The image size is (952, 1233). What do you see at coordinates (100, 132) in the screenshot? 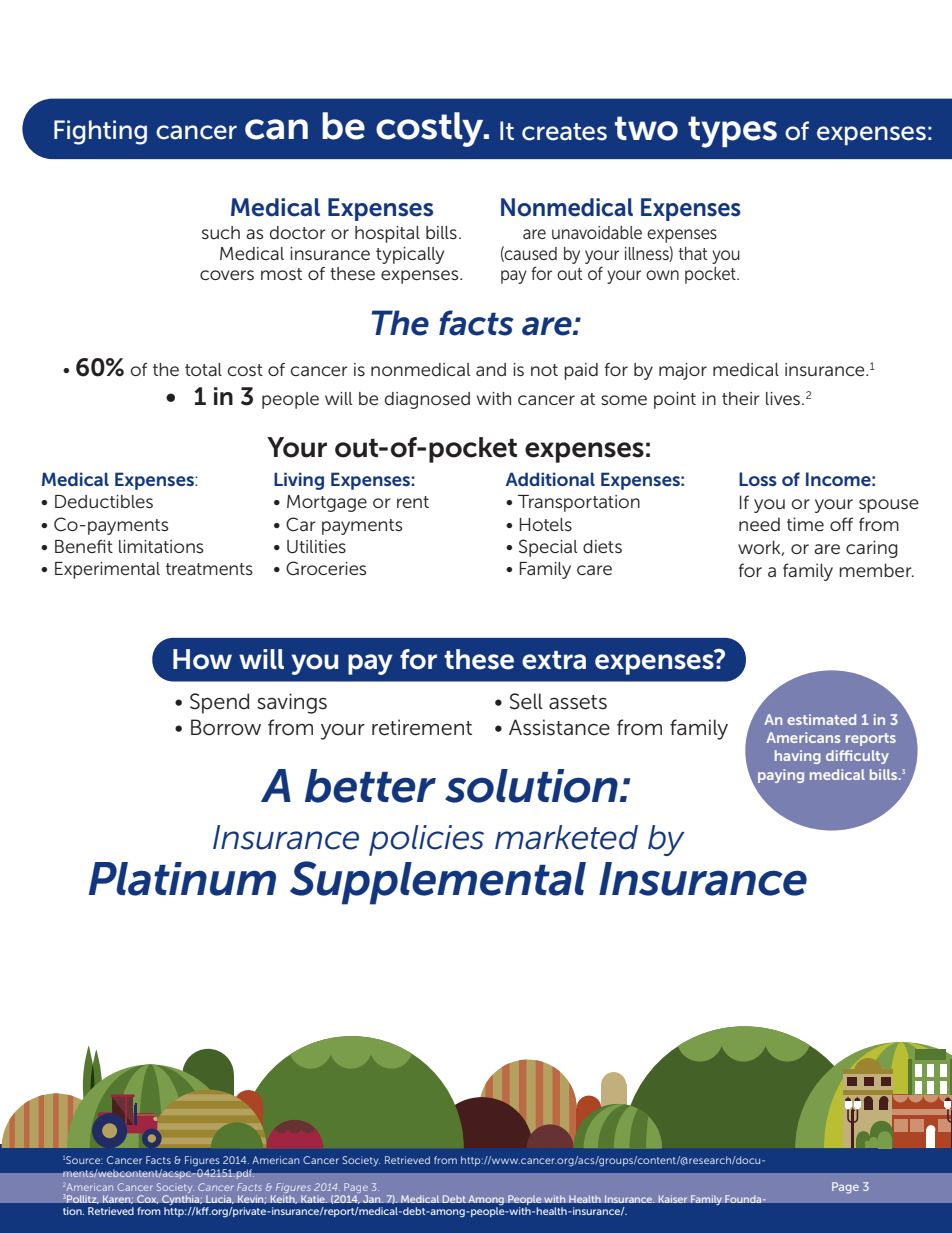
I see `Fighting` at bounding box center [100, 132].
